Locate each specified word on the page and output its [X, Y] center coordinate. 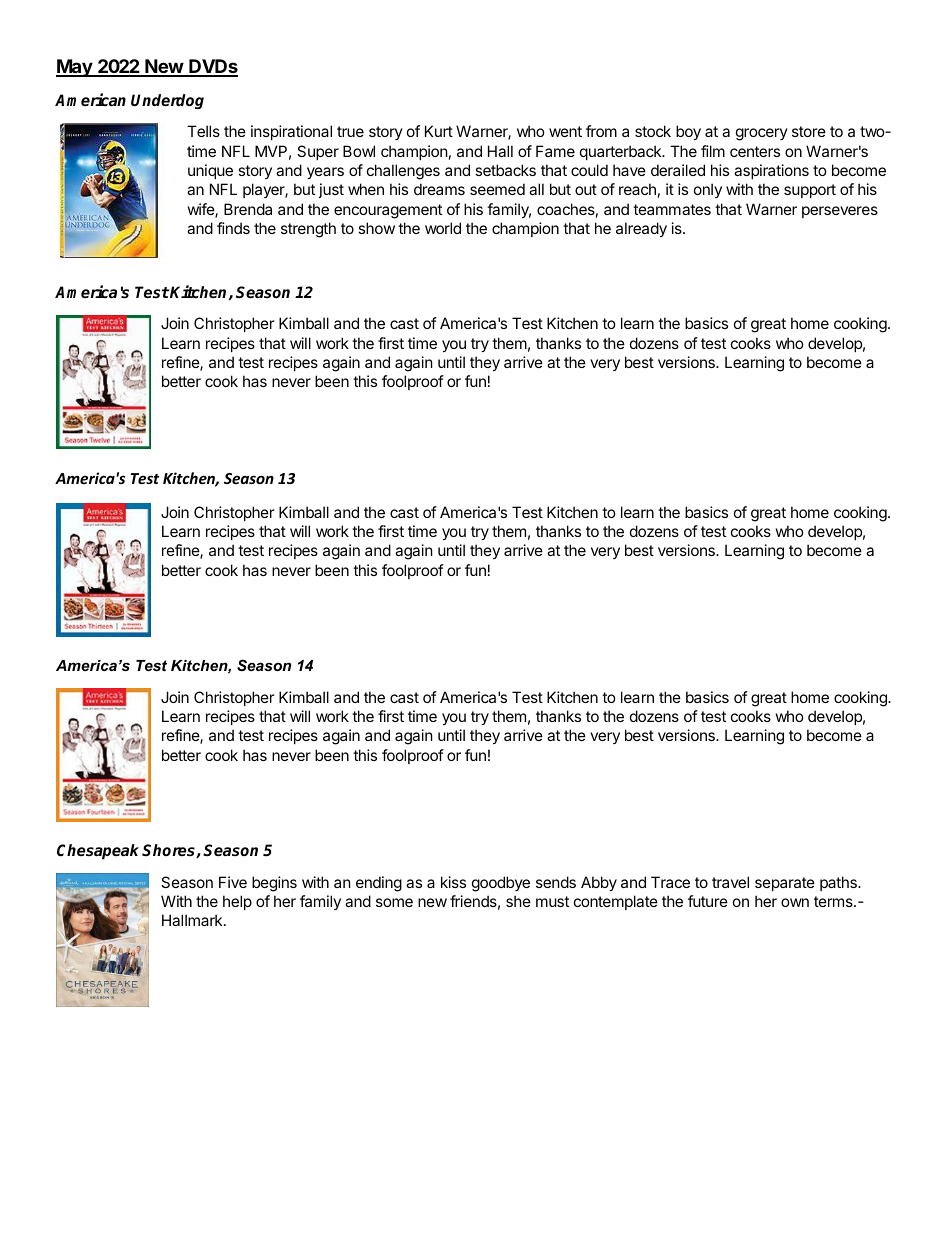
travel [730, 882]
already [641, 229]
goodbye [501, 884]
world [443, 228]
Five [233, 882]
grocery [762, 134]
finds [233, 228]
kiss [453, 882]
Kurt [439, 131]
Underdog [167, 101]
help [237, 902]
